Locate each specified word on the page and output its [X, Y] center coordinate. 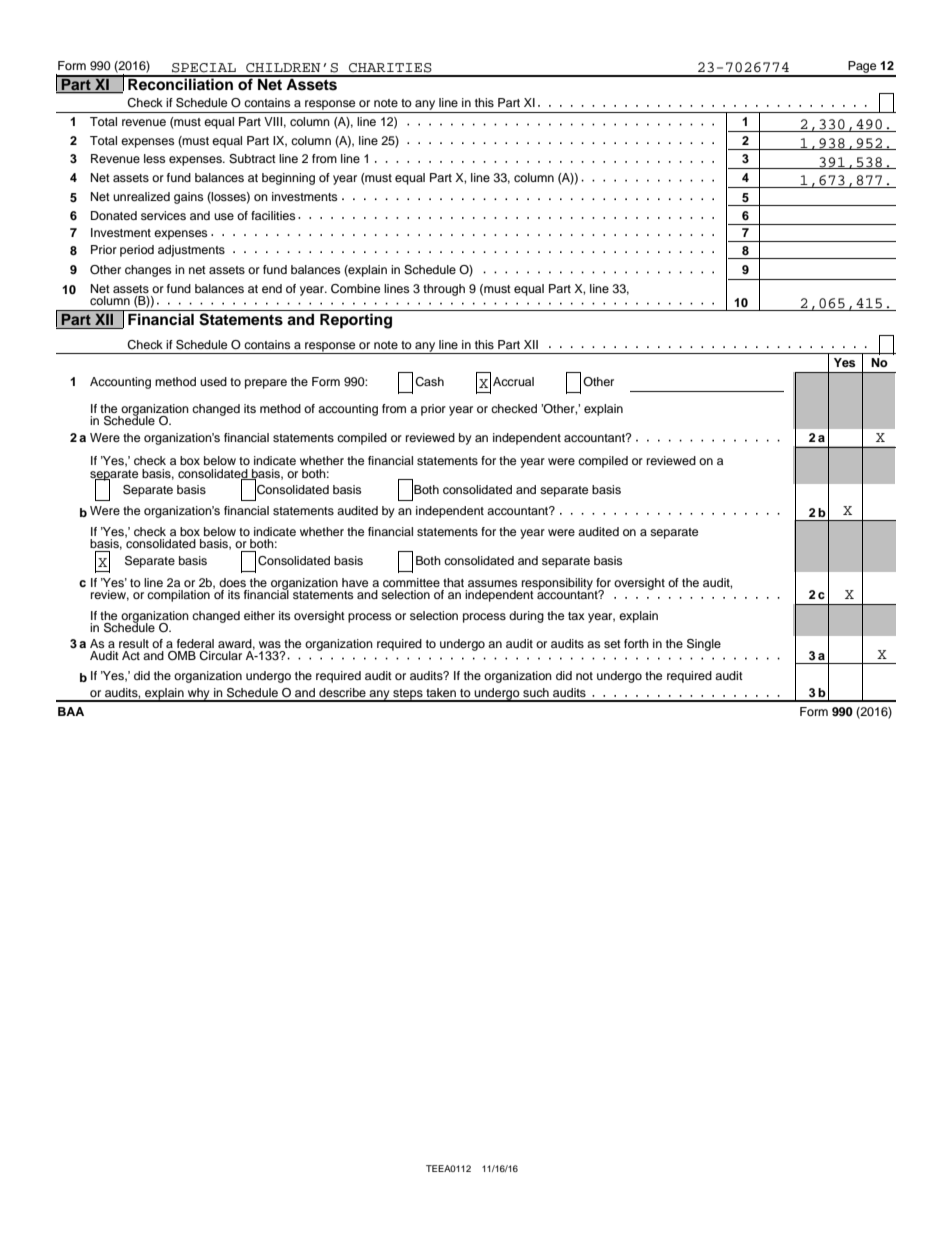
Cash [429, 382]
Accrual [513, 381]
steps [408, 695]
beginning [288, 179]
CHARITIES [390, 68]
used [213, 381]
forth [636, 643]
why [198, 695]
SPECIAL [204, 68]
